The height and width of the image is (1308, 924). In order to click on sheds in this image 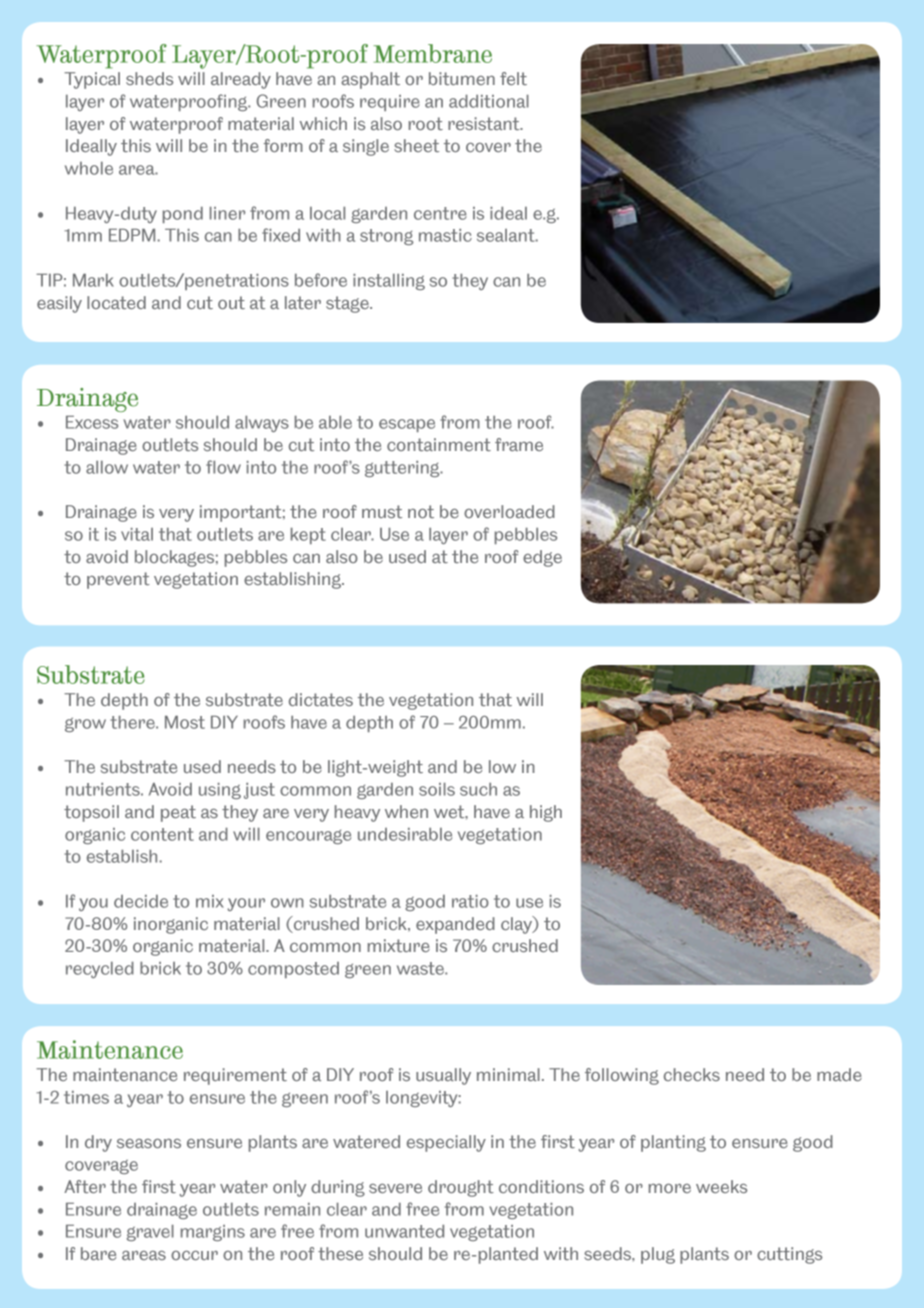, I will do `click(149, 78)`.
